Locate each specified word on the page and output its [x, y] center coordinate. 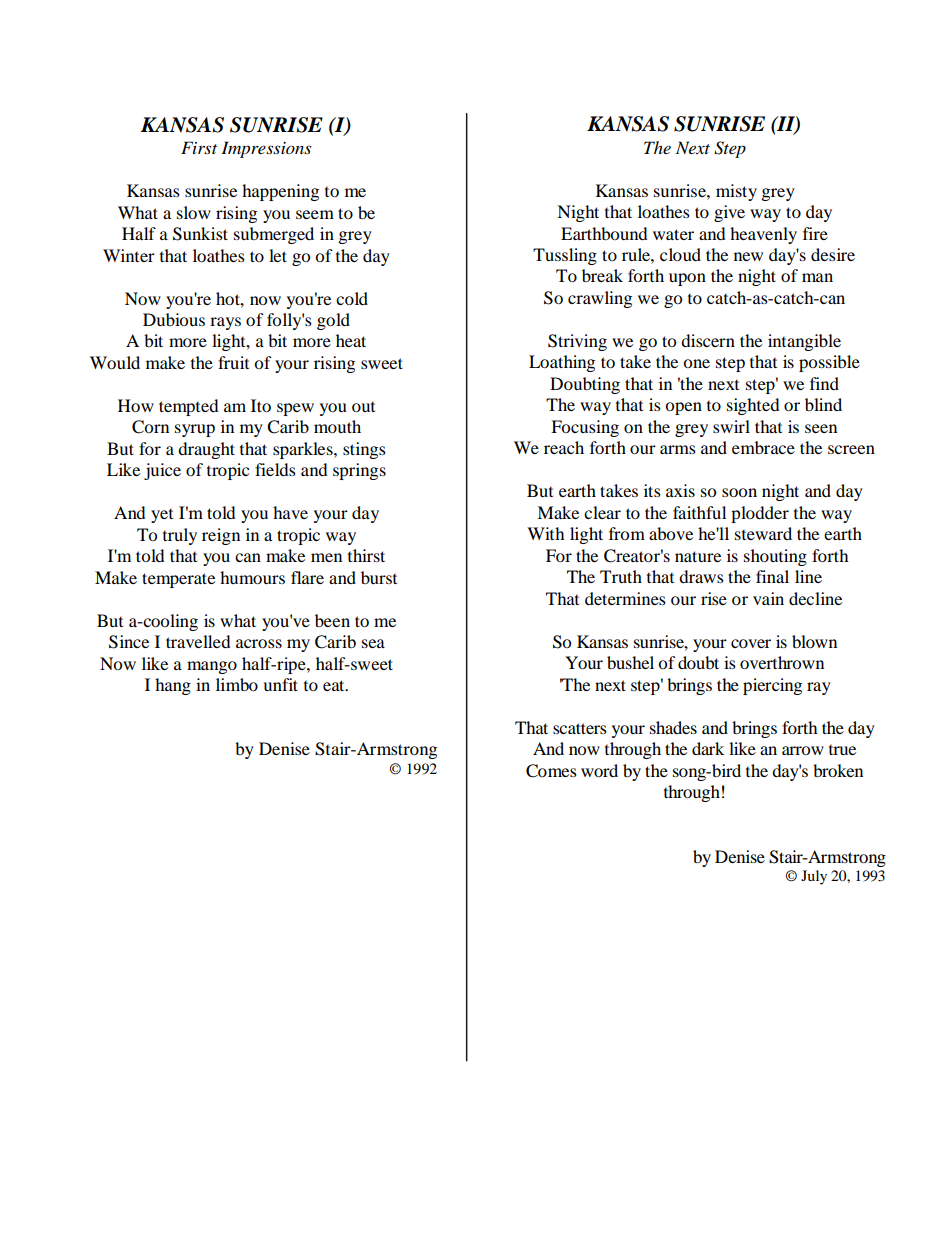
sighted [753, 406]
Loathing [562, 363]
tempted [188, 407]
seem [315, 214]
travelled [198, 641]
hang [173, 686]
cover [751, 643]
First [199, 147]
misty [736, 192]
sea [373, 643]
